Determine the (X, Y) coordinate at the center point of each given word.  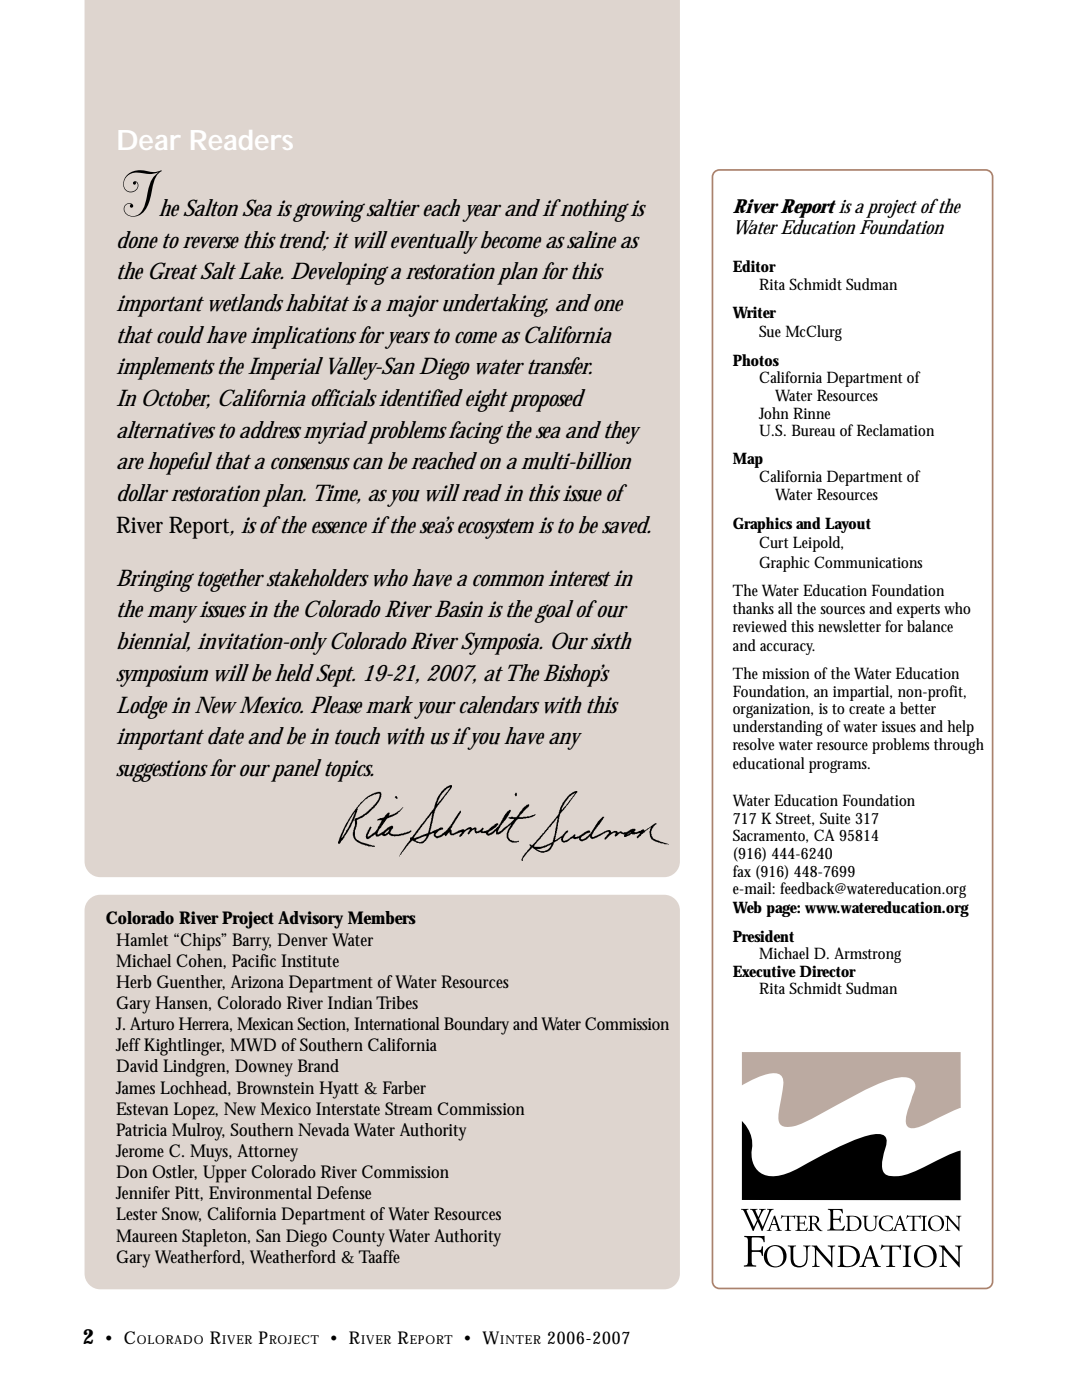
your (435, 710)
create (867, 709)
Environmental (260, 1192)
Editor (754, 266)
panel (296, 770)
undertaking (495, 305)
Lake (261, 271)
